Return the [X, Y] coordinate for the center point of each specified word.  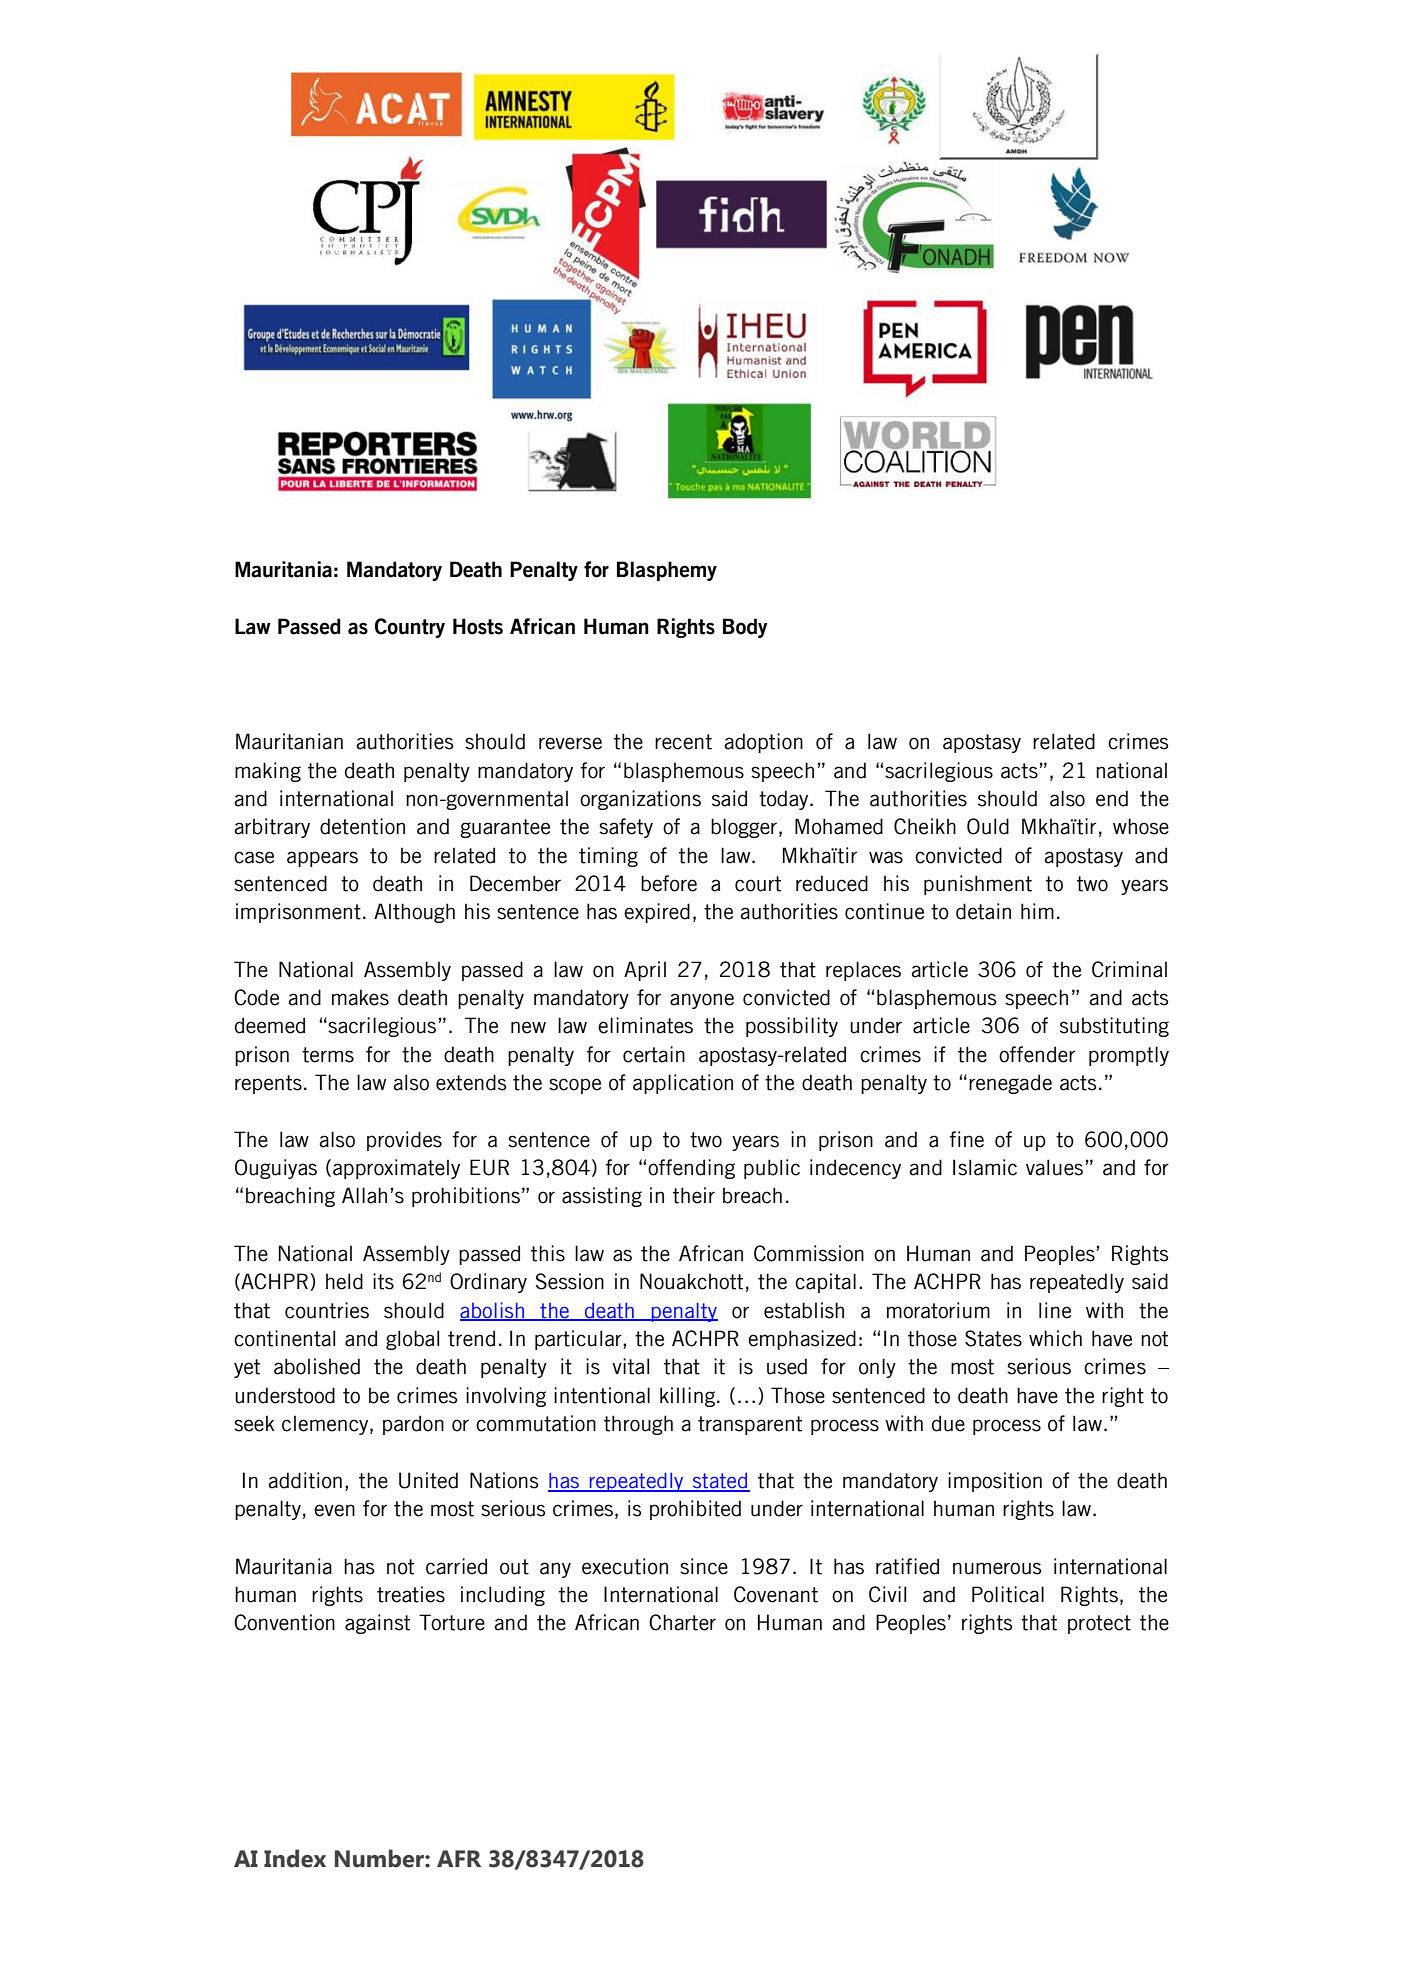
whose [1141, 826]
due [948, 1423]
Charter [682, 1622]
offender [1037, 1054]
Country [410, 628]
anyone [702, 1001]
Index [295, 1858]
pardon [413, 1425]
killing [687, 1397]
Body [745, 628]
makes [360, 997]
